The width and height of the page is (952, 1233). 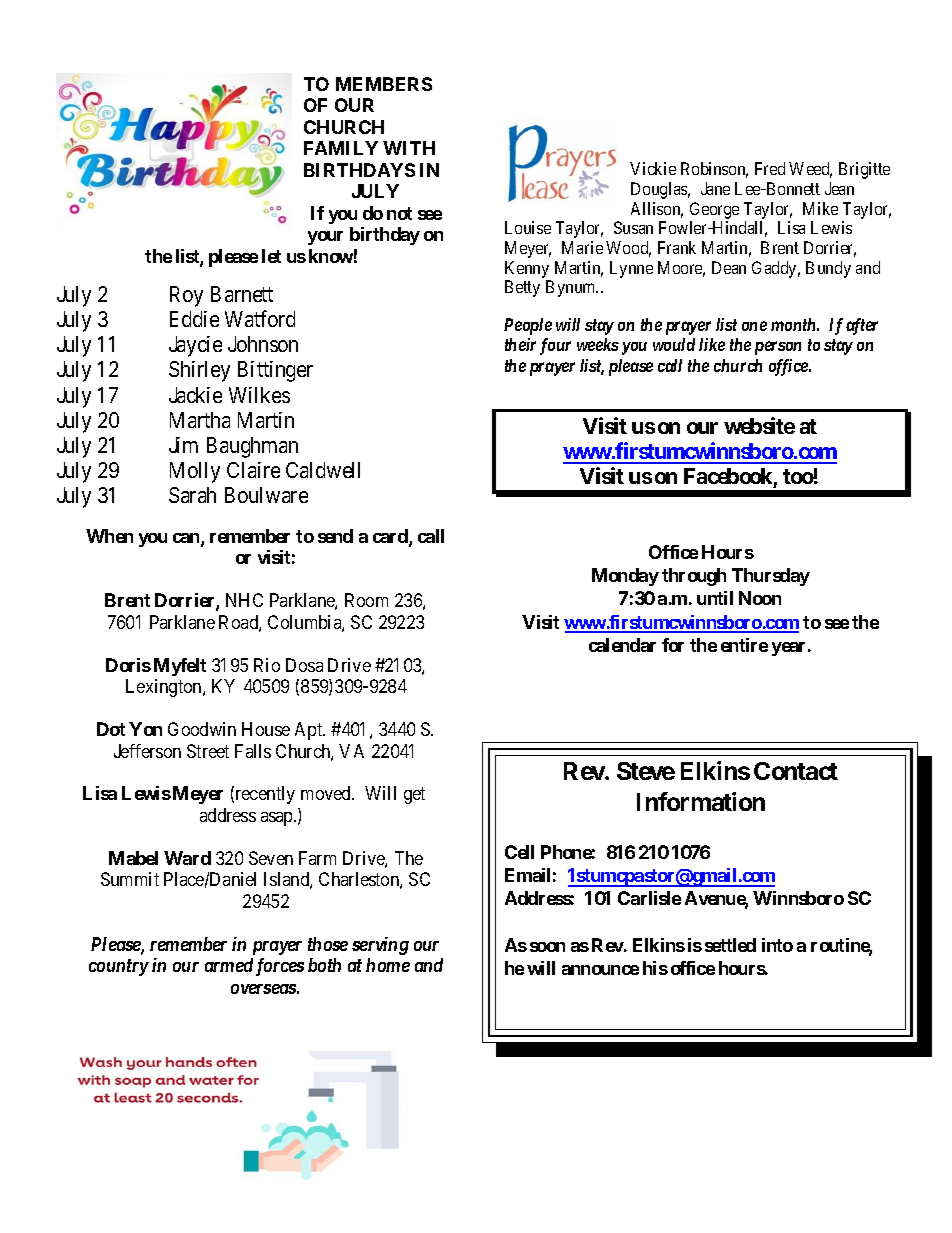 I want to click on armed, so click(x=229, y=965).
